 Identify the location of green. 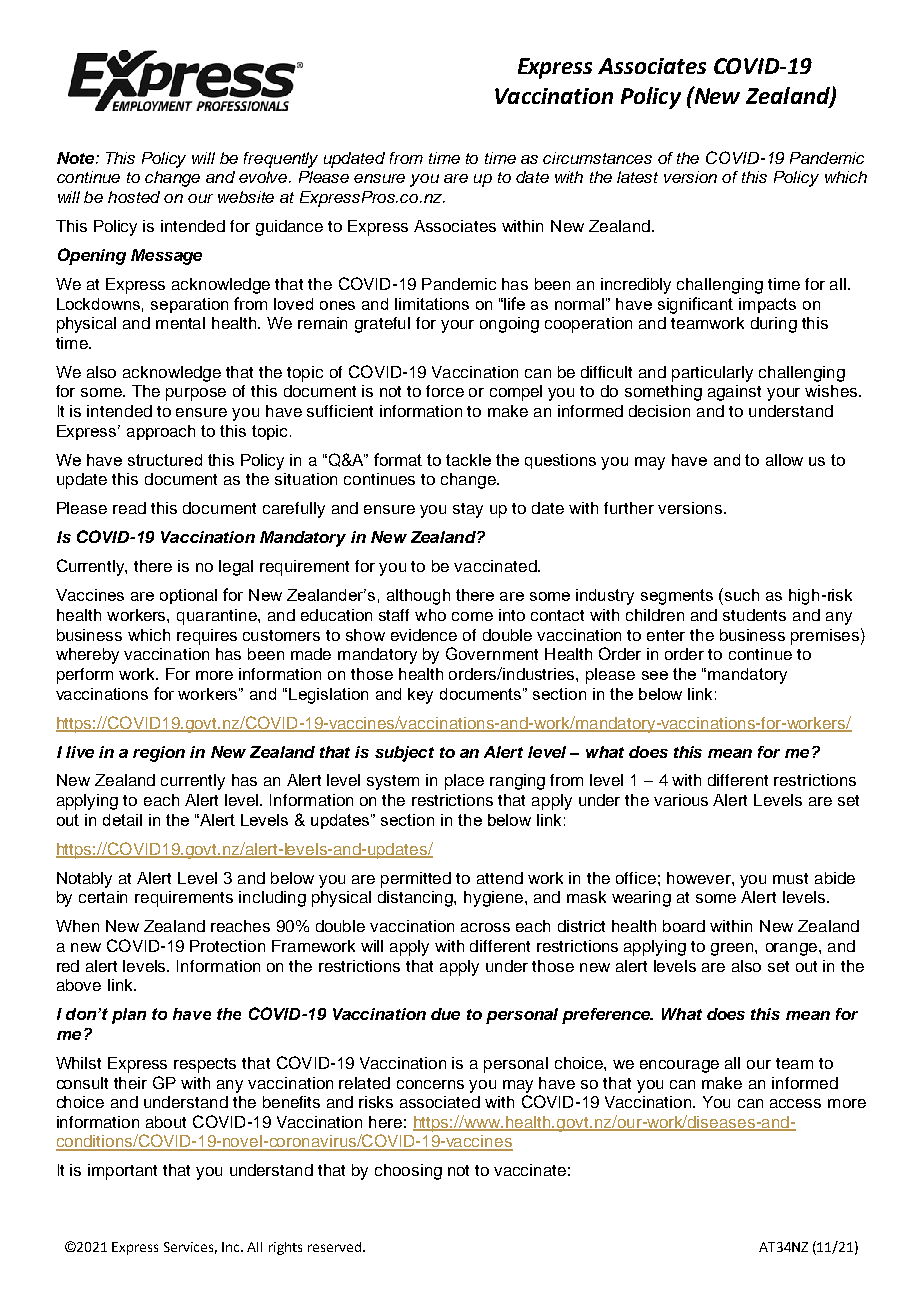
(733, 949).
